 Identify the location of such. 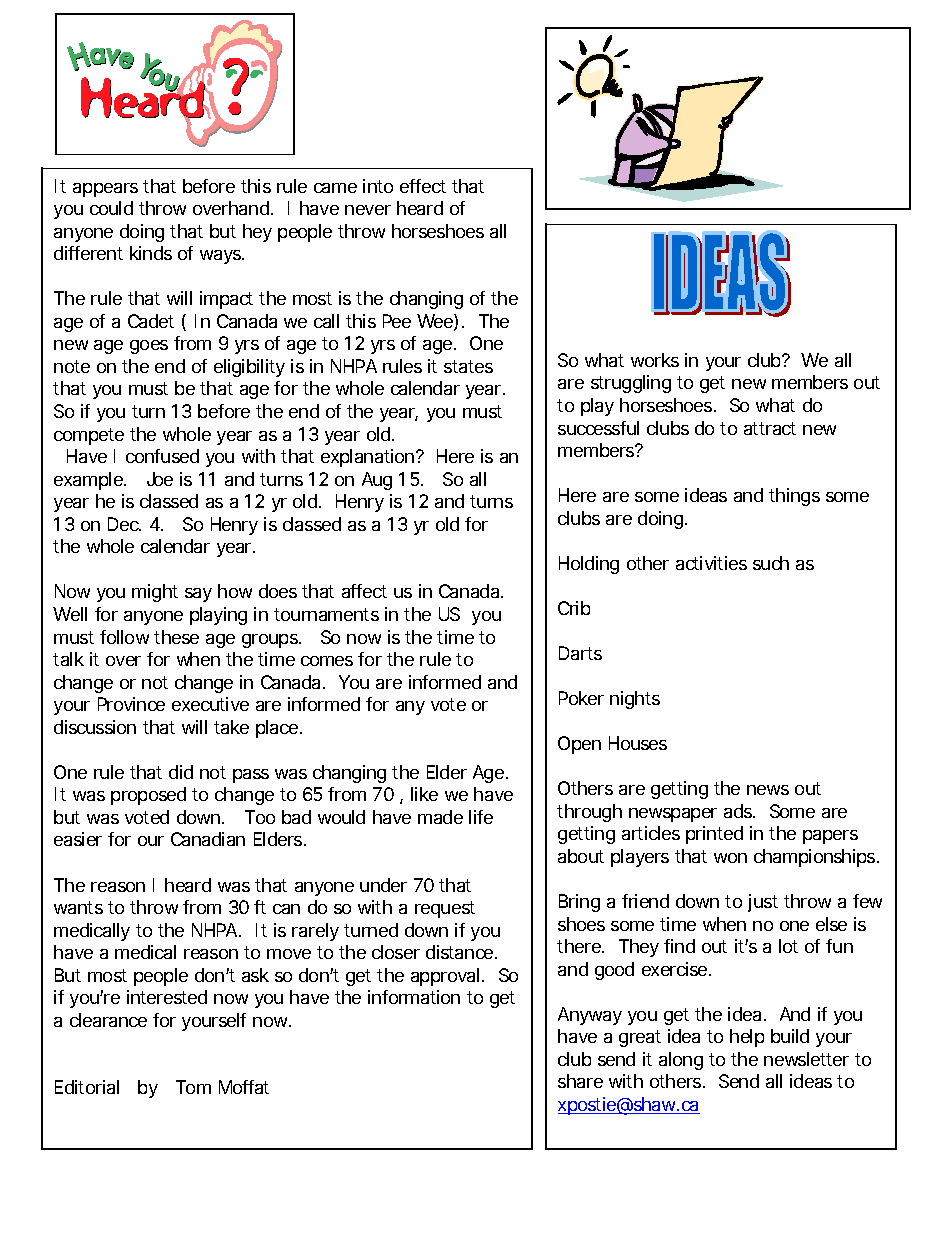
(771, 563).
